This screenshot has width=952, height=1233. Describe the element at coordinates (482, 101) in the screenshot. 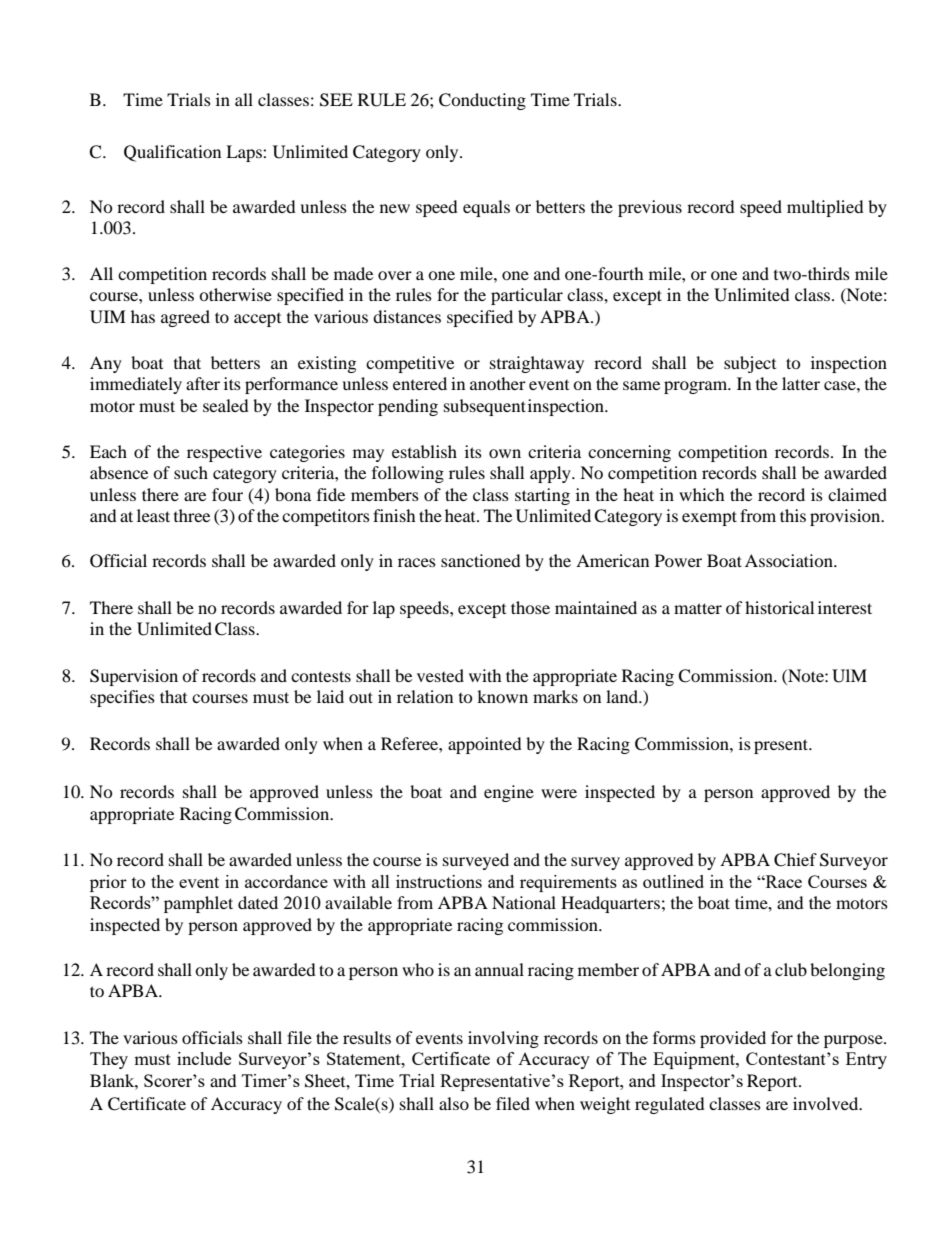

I see `Conducting` at that location.
